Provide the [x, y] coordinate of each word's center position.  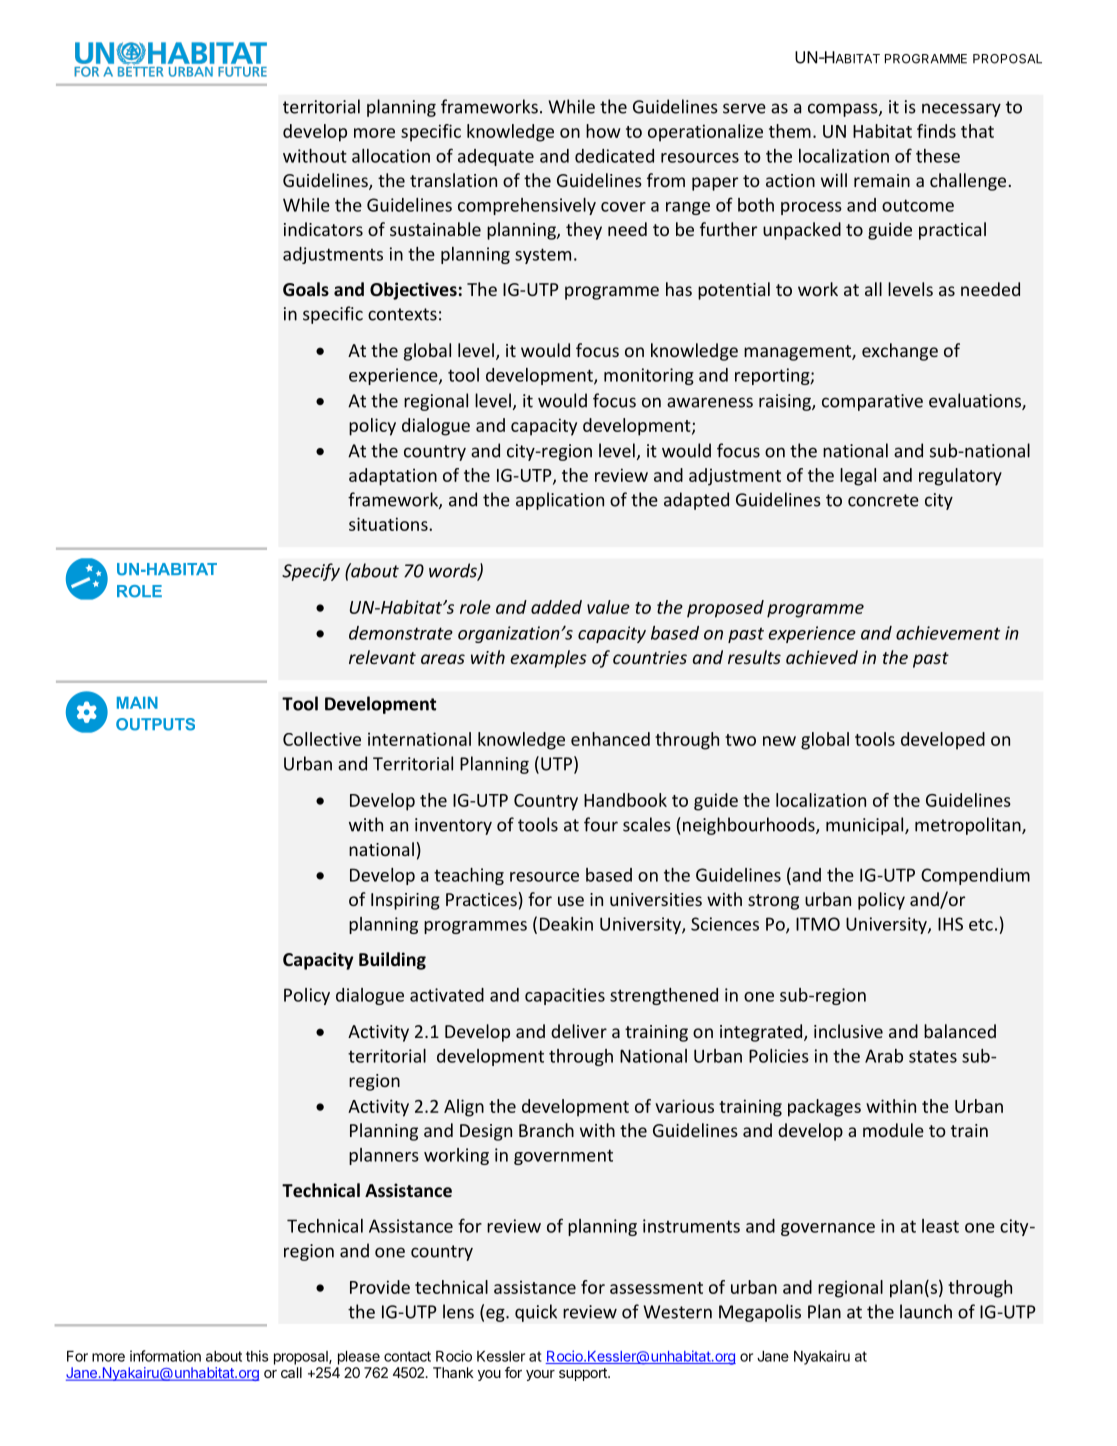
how [603, 131]
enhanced [610, 739]
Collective [322, 739]
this [257, 1356]
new [779, 741]
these [938, 156]
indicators [323, 229]
